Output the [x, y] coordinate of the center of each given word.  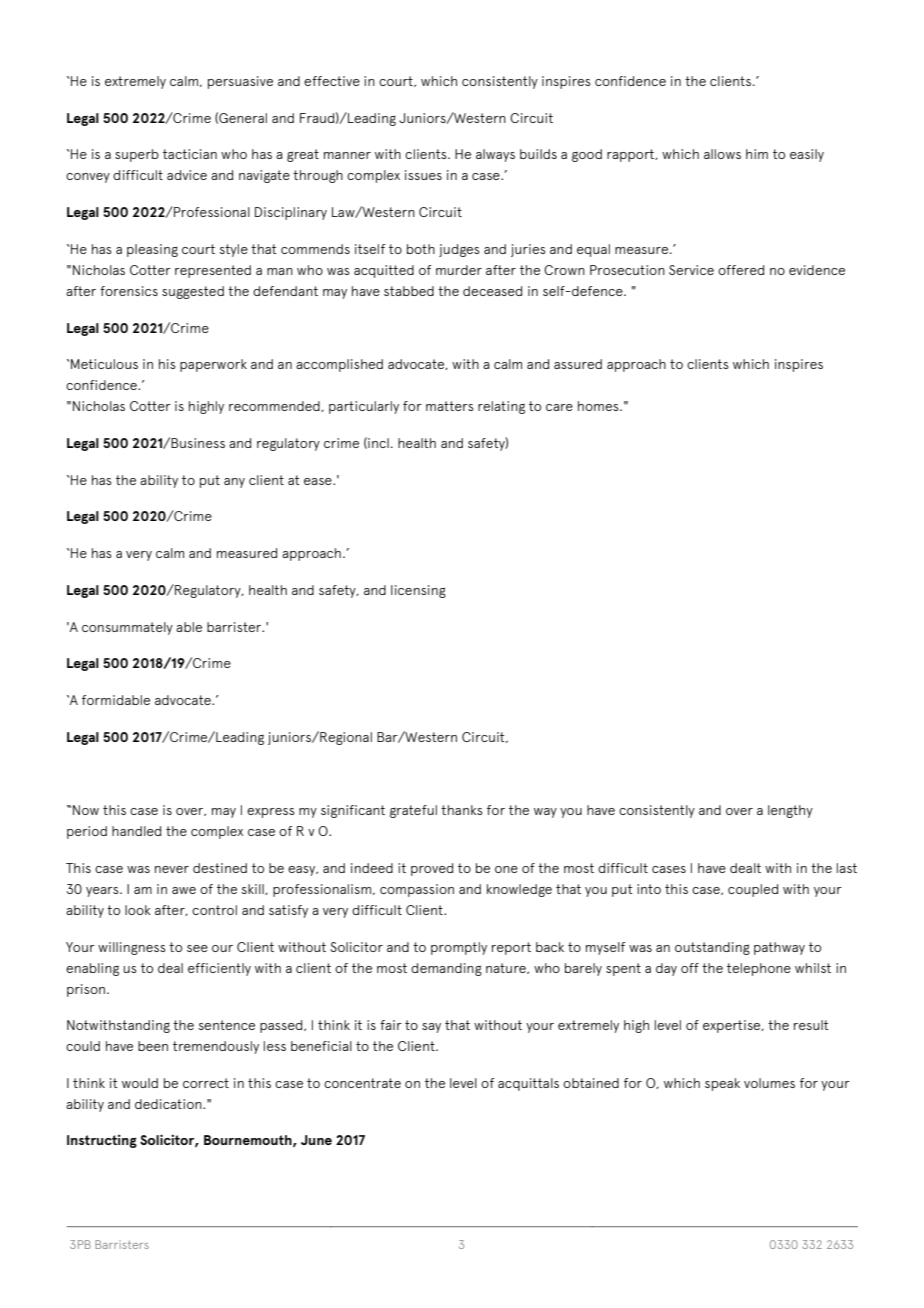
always [495, 155]
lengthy [790, 811]
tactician [190, 154]
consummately [127, 628]
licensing [418, 591]
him [757, 154]
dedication [169, 1104]
